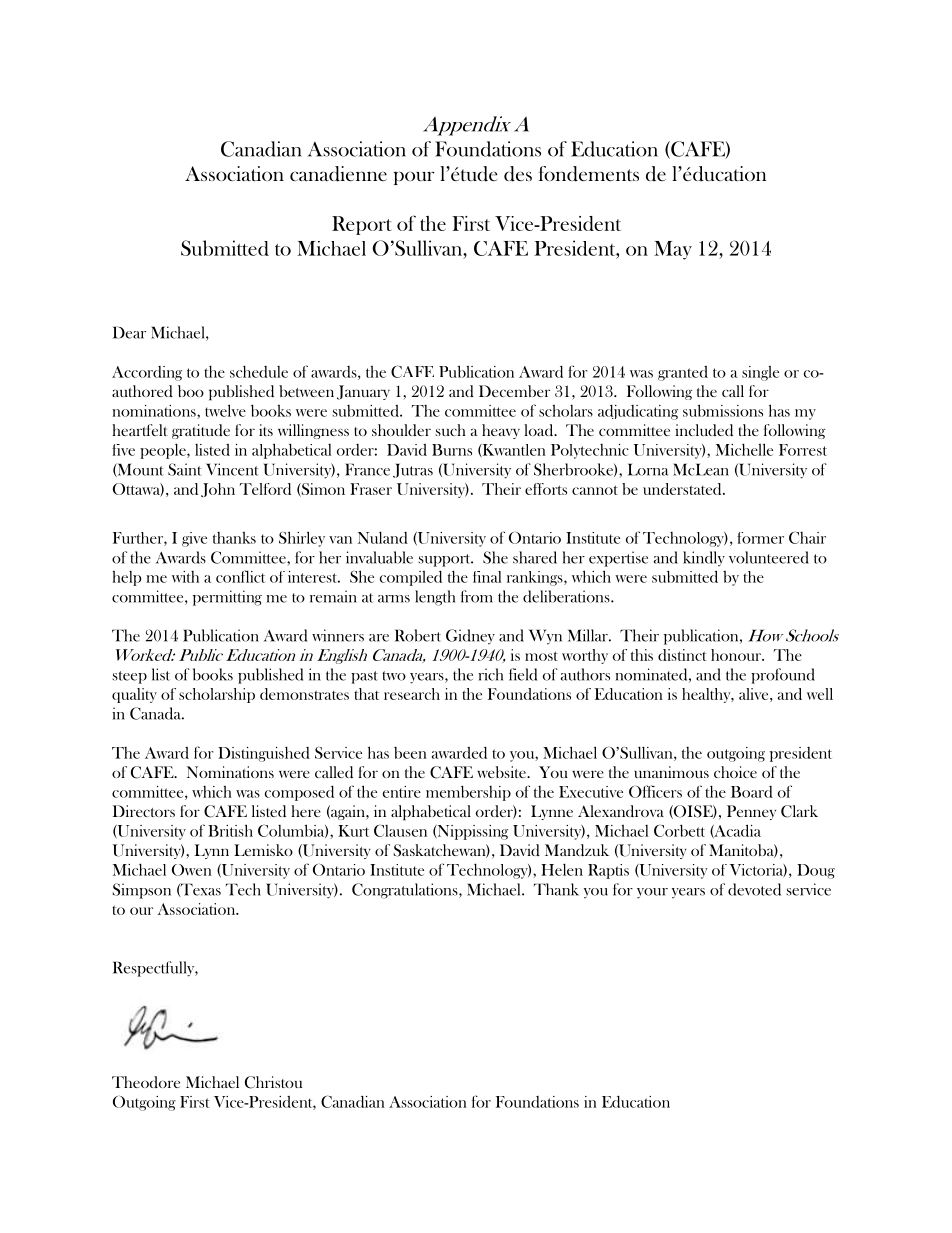 This screenshot has height=1233, width=952. What do you see at coordinates (487, 577) in the screenshot?
I see `final` at bounding box center [487, 577].
